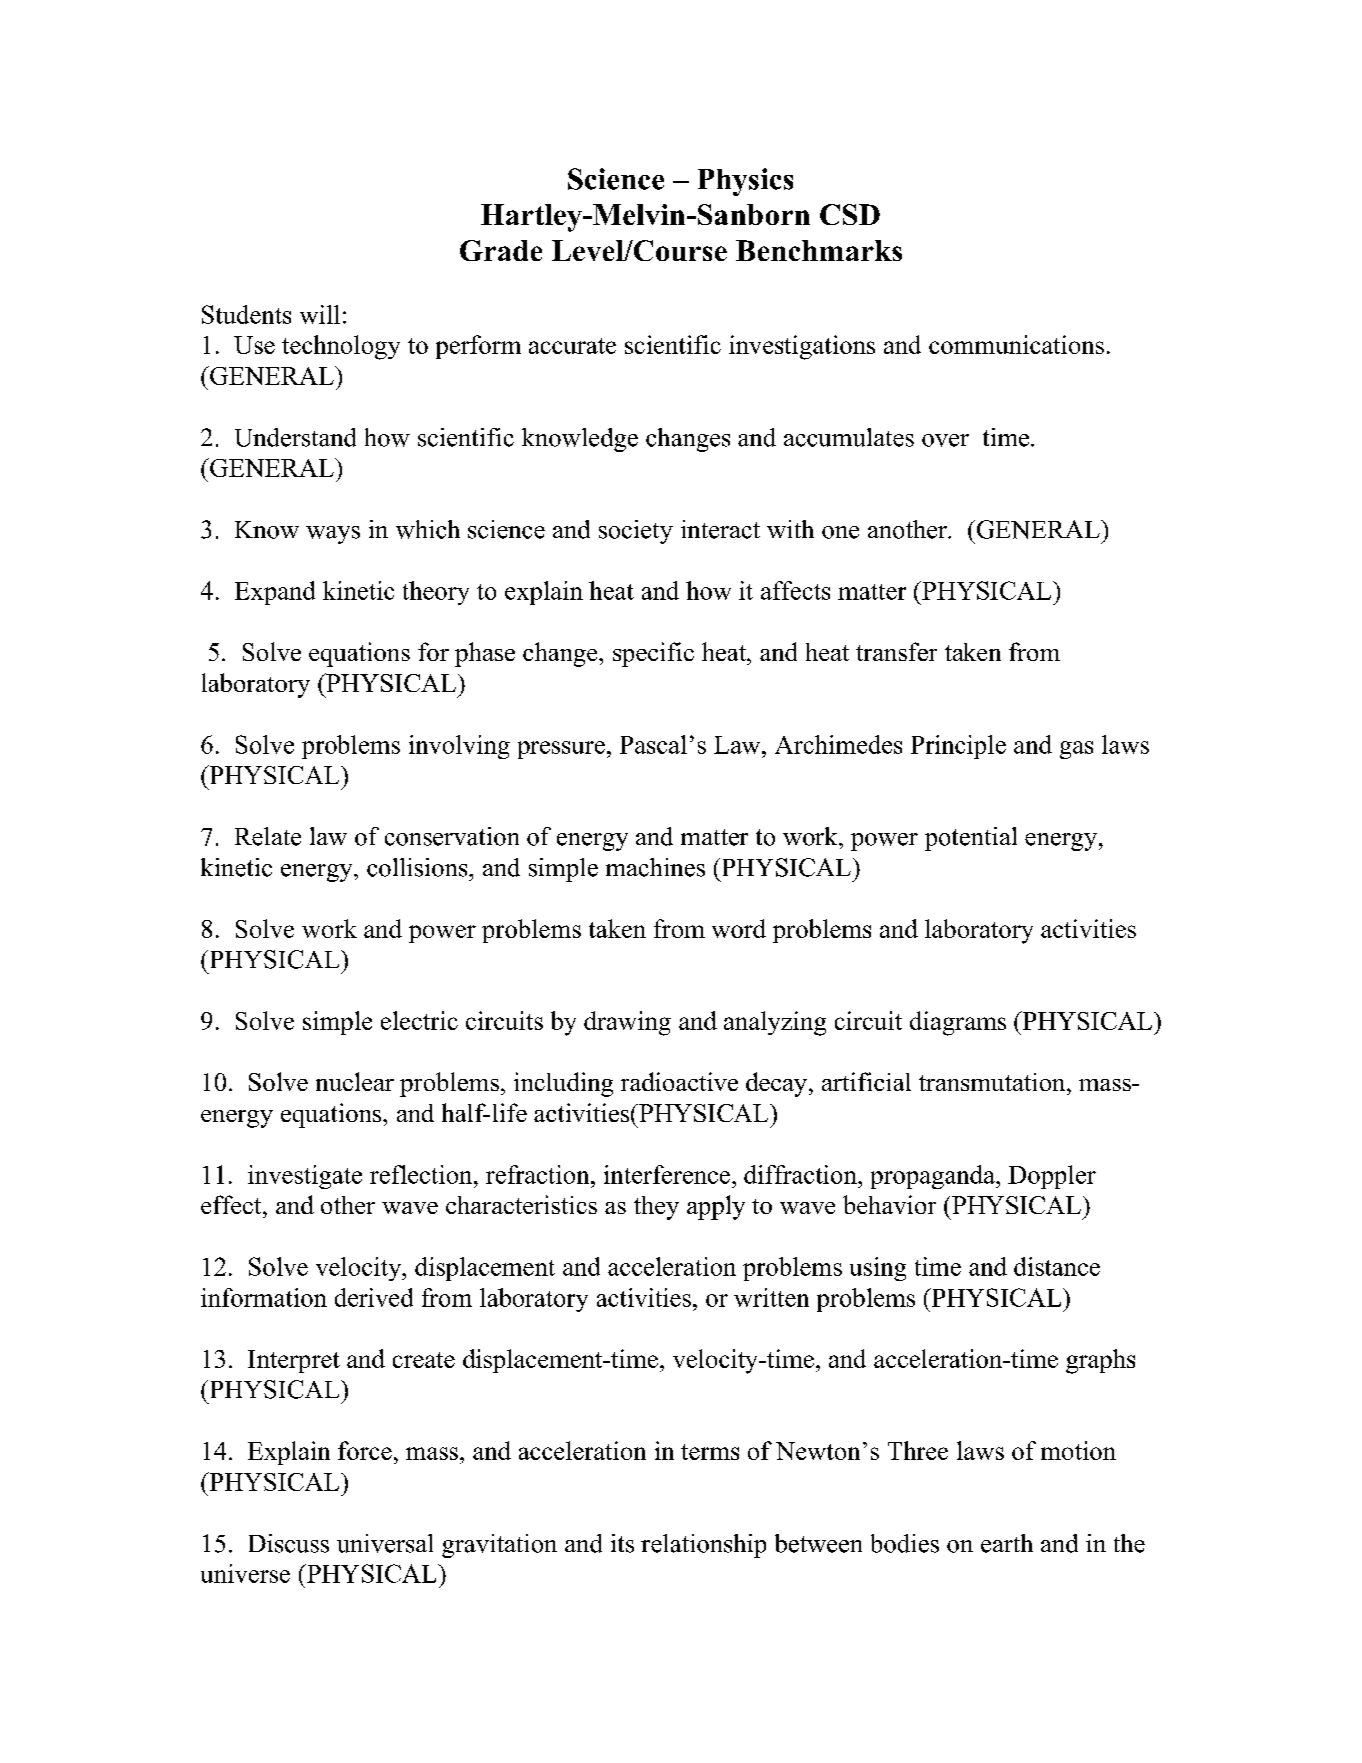 The width and height of the screenshot is (1362, 1763). What do you see at coordinates (745, 182) in the screenshot?
I see `Physics` at bounding box center [745, 182].
